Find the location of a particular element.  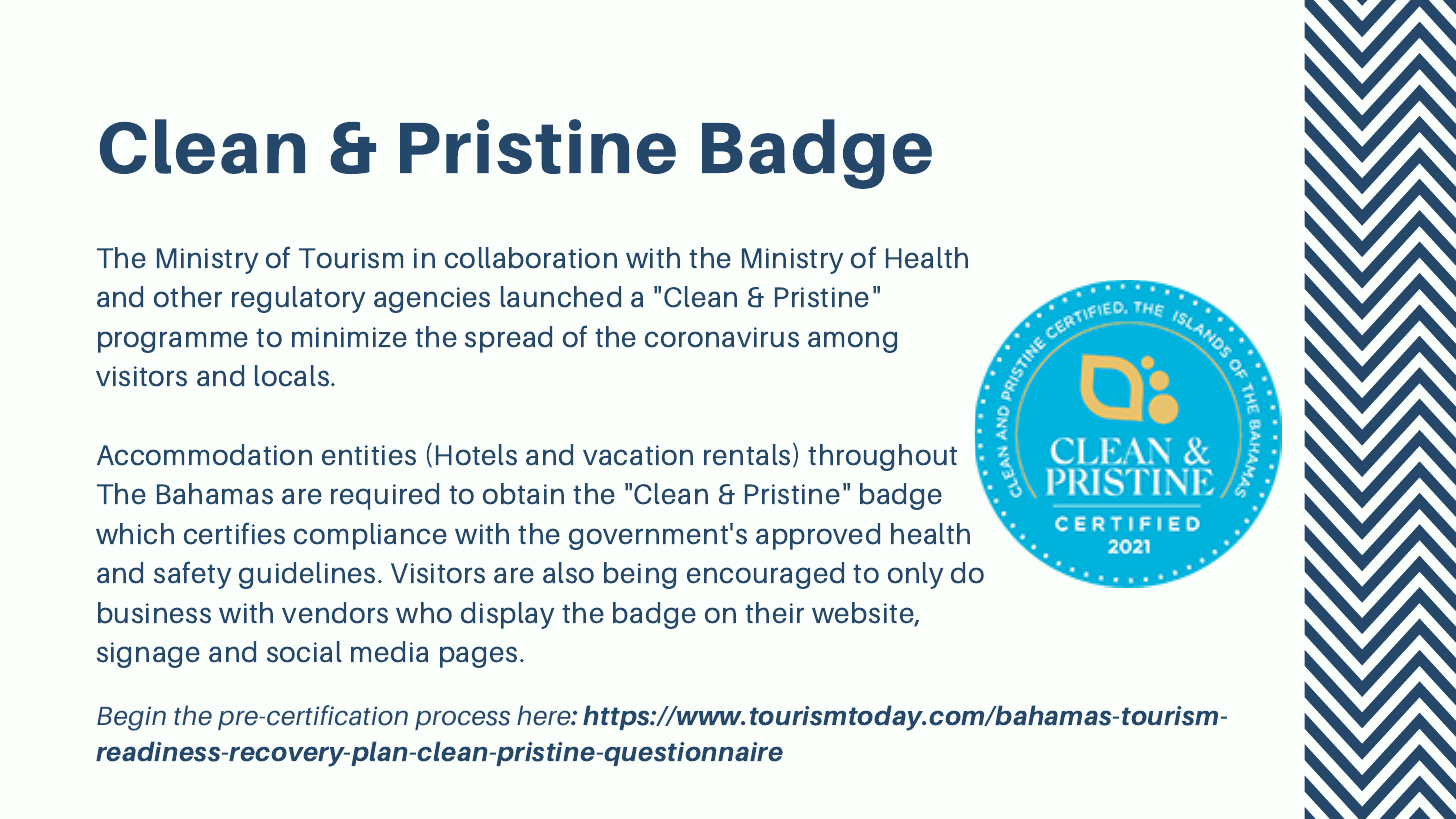

business is located at coordinates (154, 613).
